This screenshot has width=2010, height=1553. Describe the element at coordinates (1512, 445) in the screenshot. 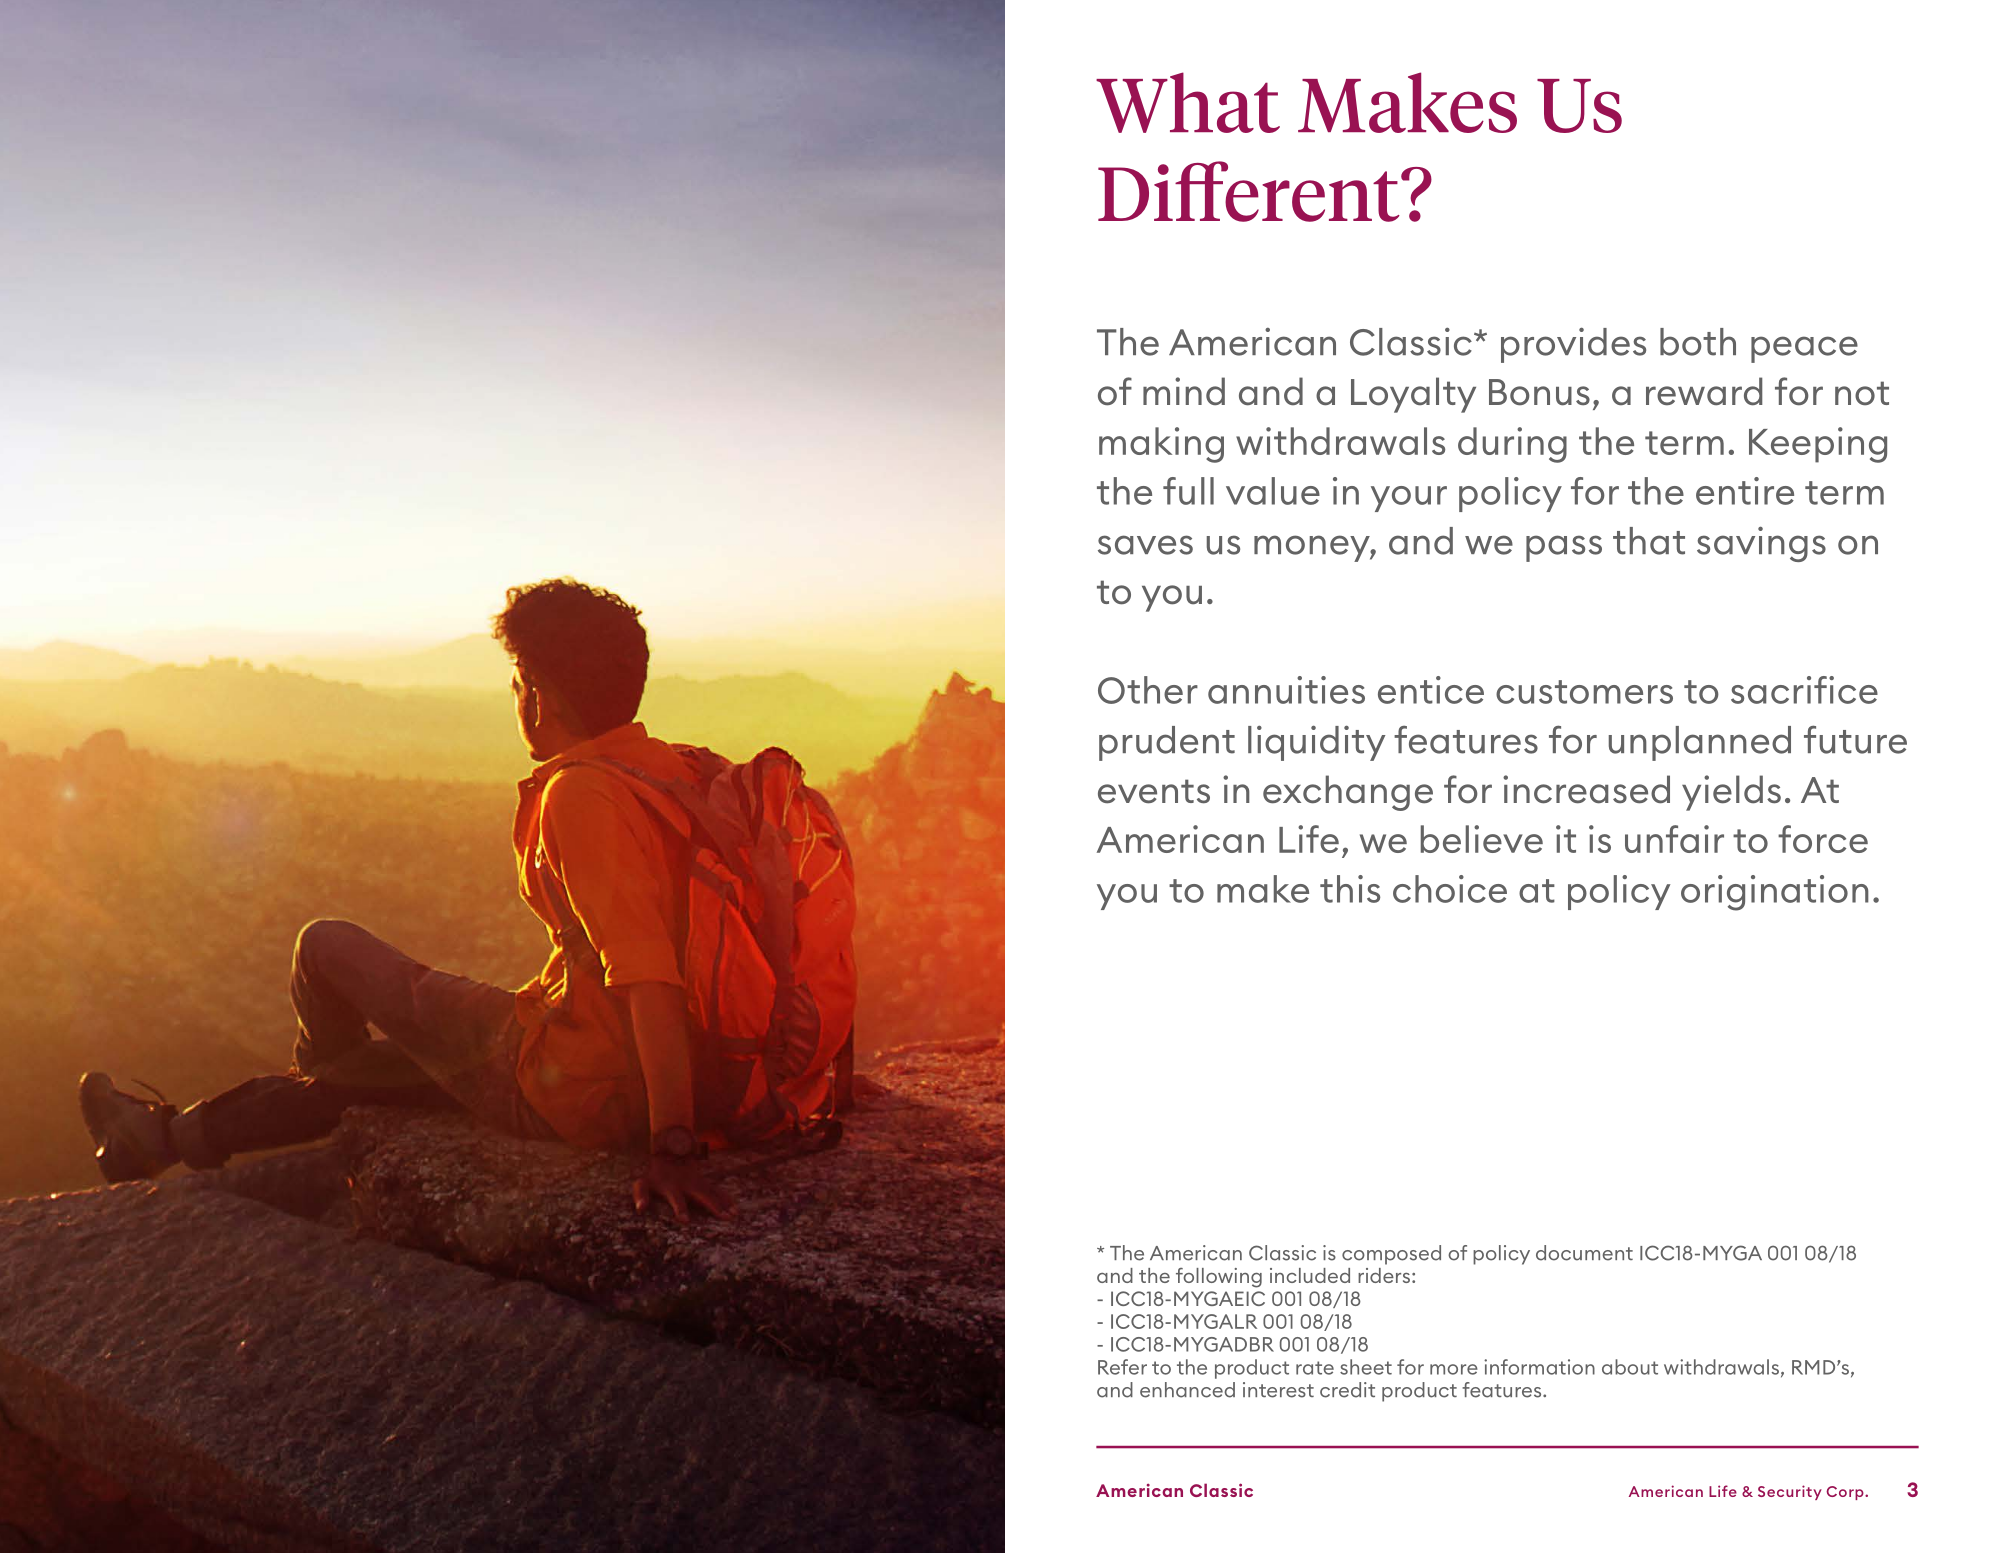

I see `during` at that location.
